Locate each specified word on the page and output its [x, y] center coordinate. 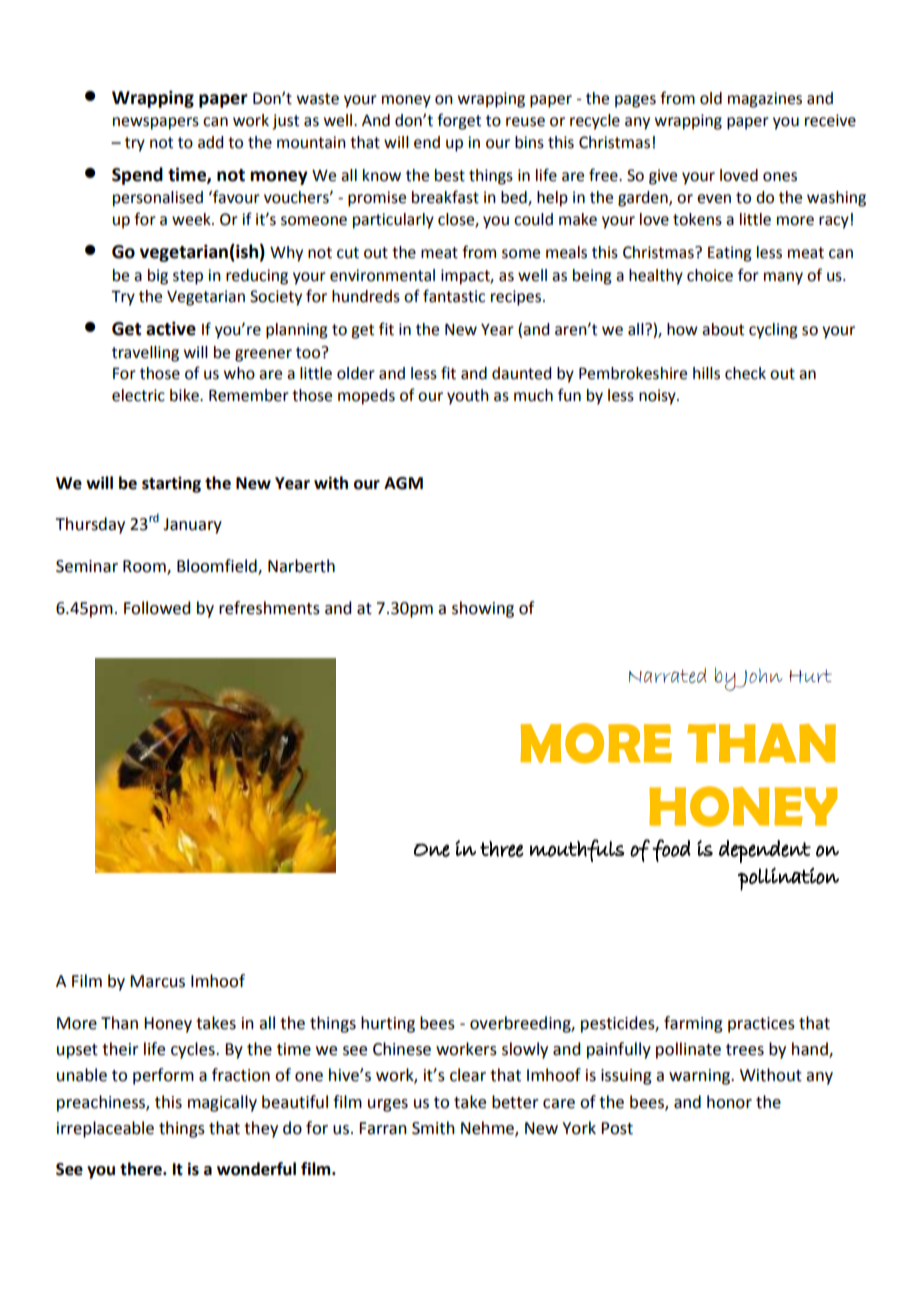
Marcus [157, 981]
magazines [765, 100]
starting [171, 485]
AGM [403, 483]
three [502, 849]
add [210, 142]
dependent [765, 851]
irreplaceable [105, 1129]
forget [459, 121]
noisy [658, 397]
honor [729, 1102]
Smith [433, 1128]
